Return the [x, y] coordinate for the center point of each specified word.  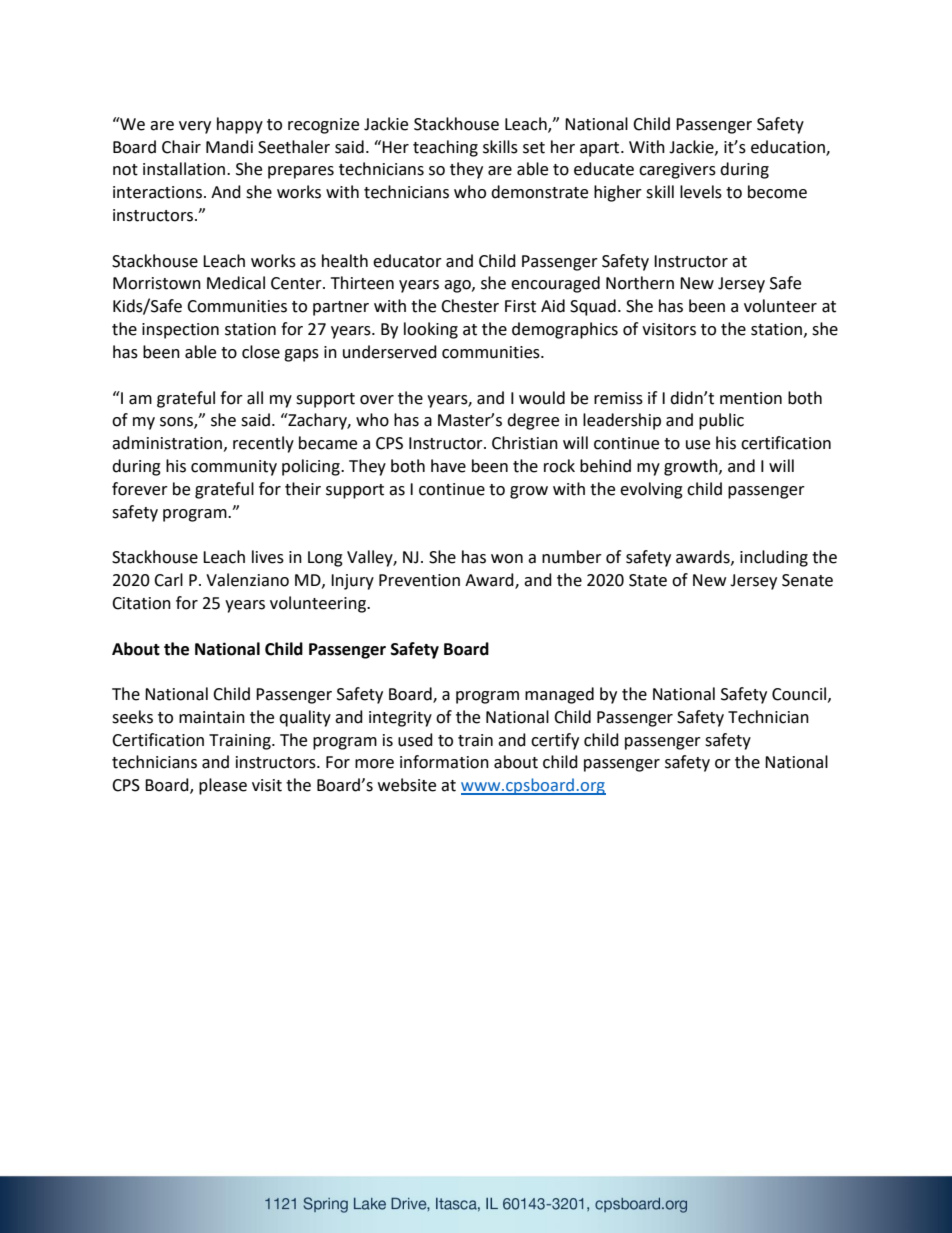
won [507, 559]
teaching [445, 148]
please [223, 786]
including [774, 558]
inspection [180, 331]
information [444, 762]
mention [751, 398]
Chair [181, 147]
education [789, 147]
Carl [168, 580]
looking [431, 330]
